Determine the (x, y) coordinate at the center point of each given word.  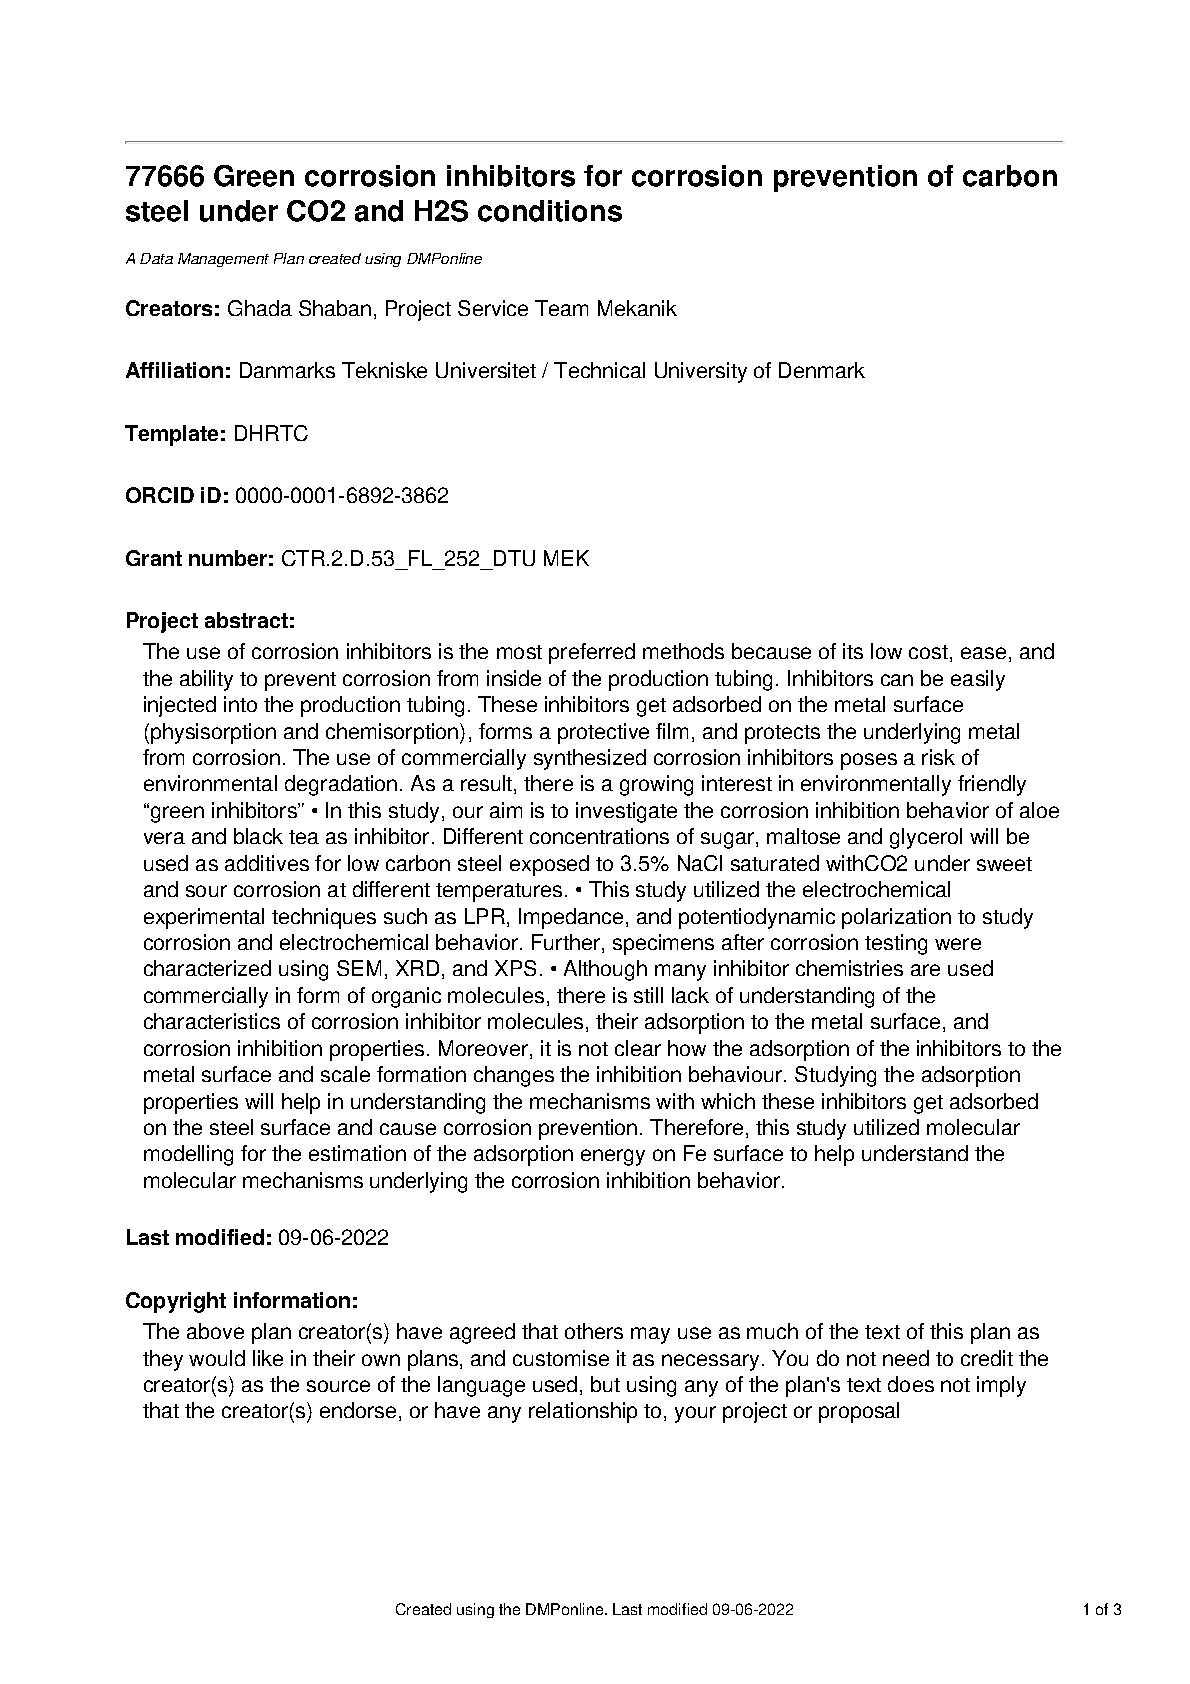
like (268, 1358)
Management (223, 260)
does (911, 1384)
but (605, 1384)
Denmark (822, 370)
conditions (550, 211)
